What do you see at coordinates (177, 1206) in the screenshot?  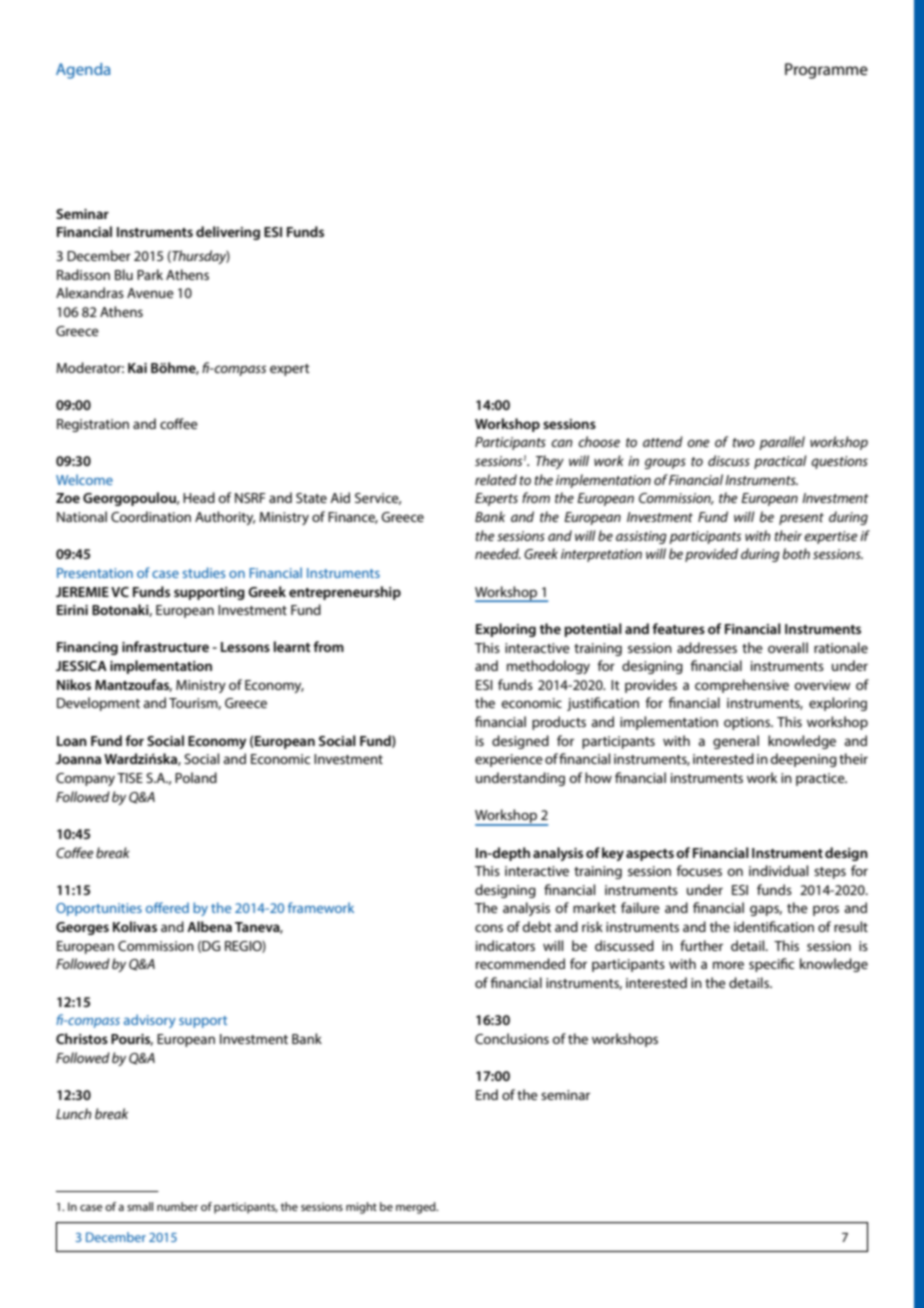 I see `number` at bounding box center [177, 1206].
